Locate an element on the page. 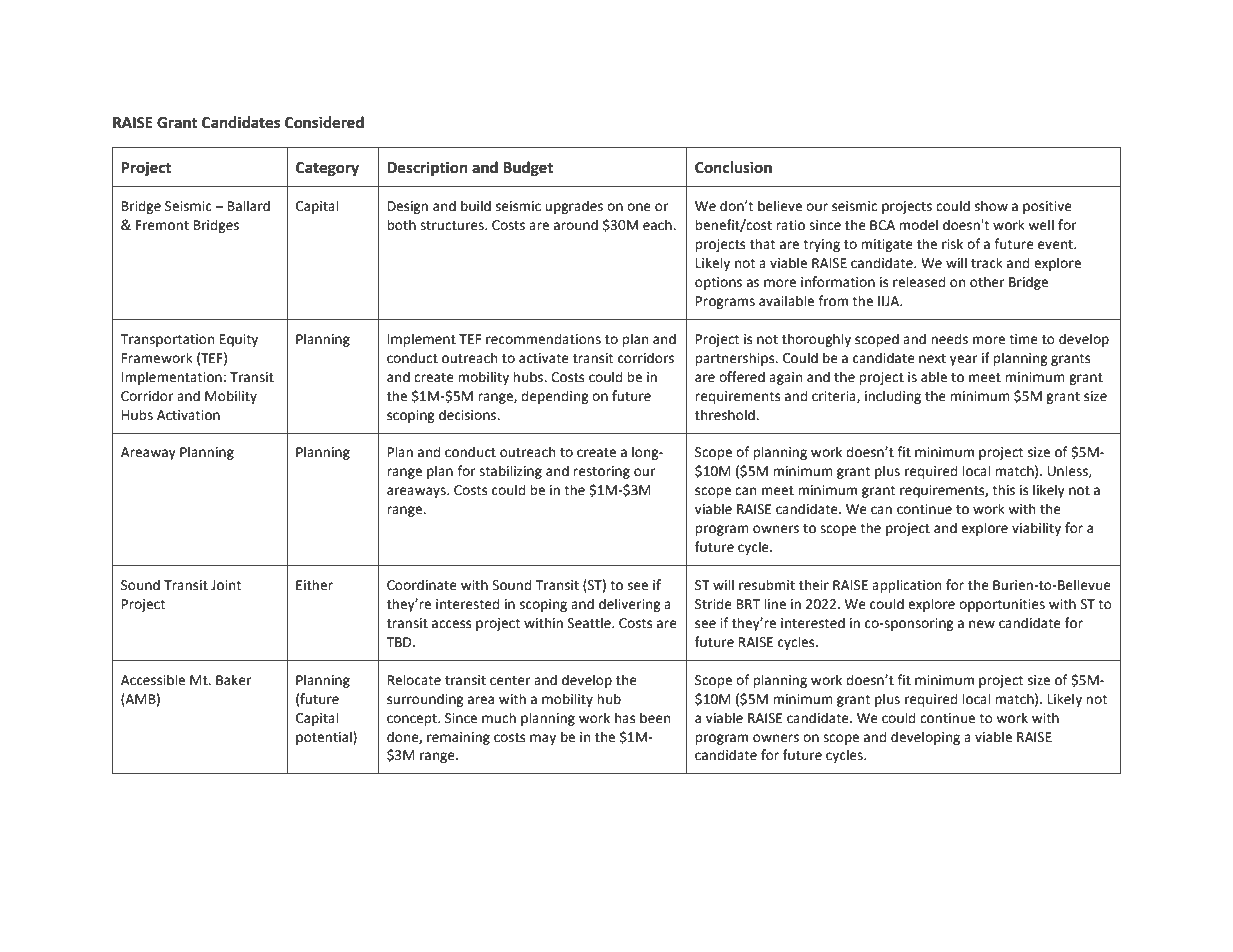  show is located at coordinates (991, 206).
